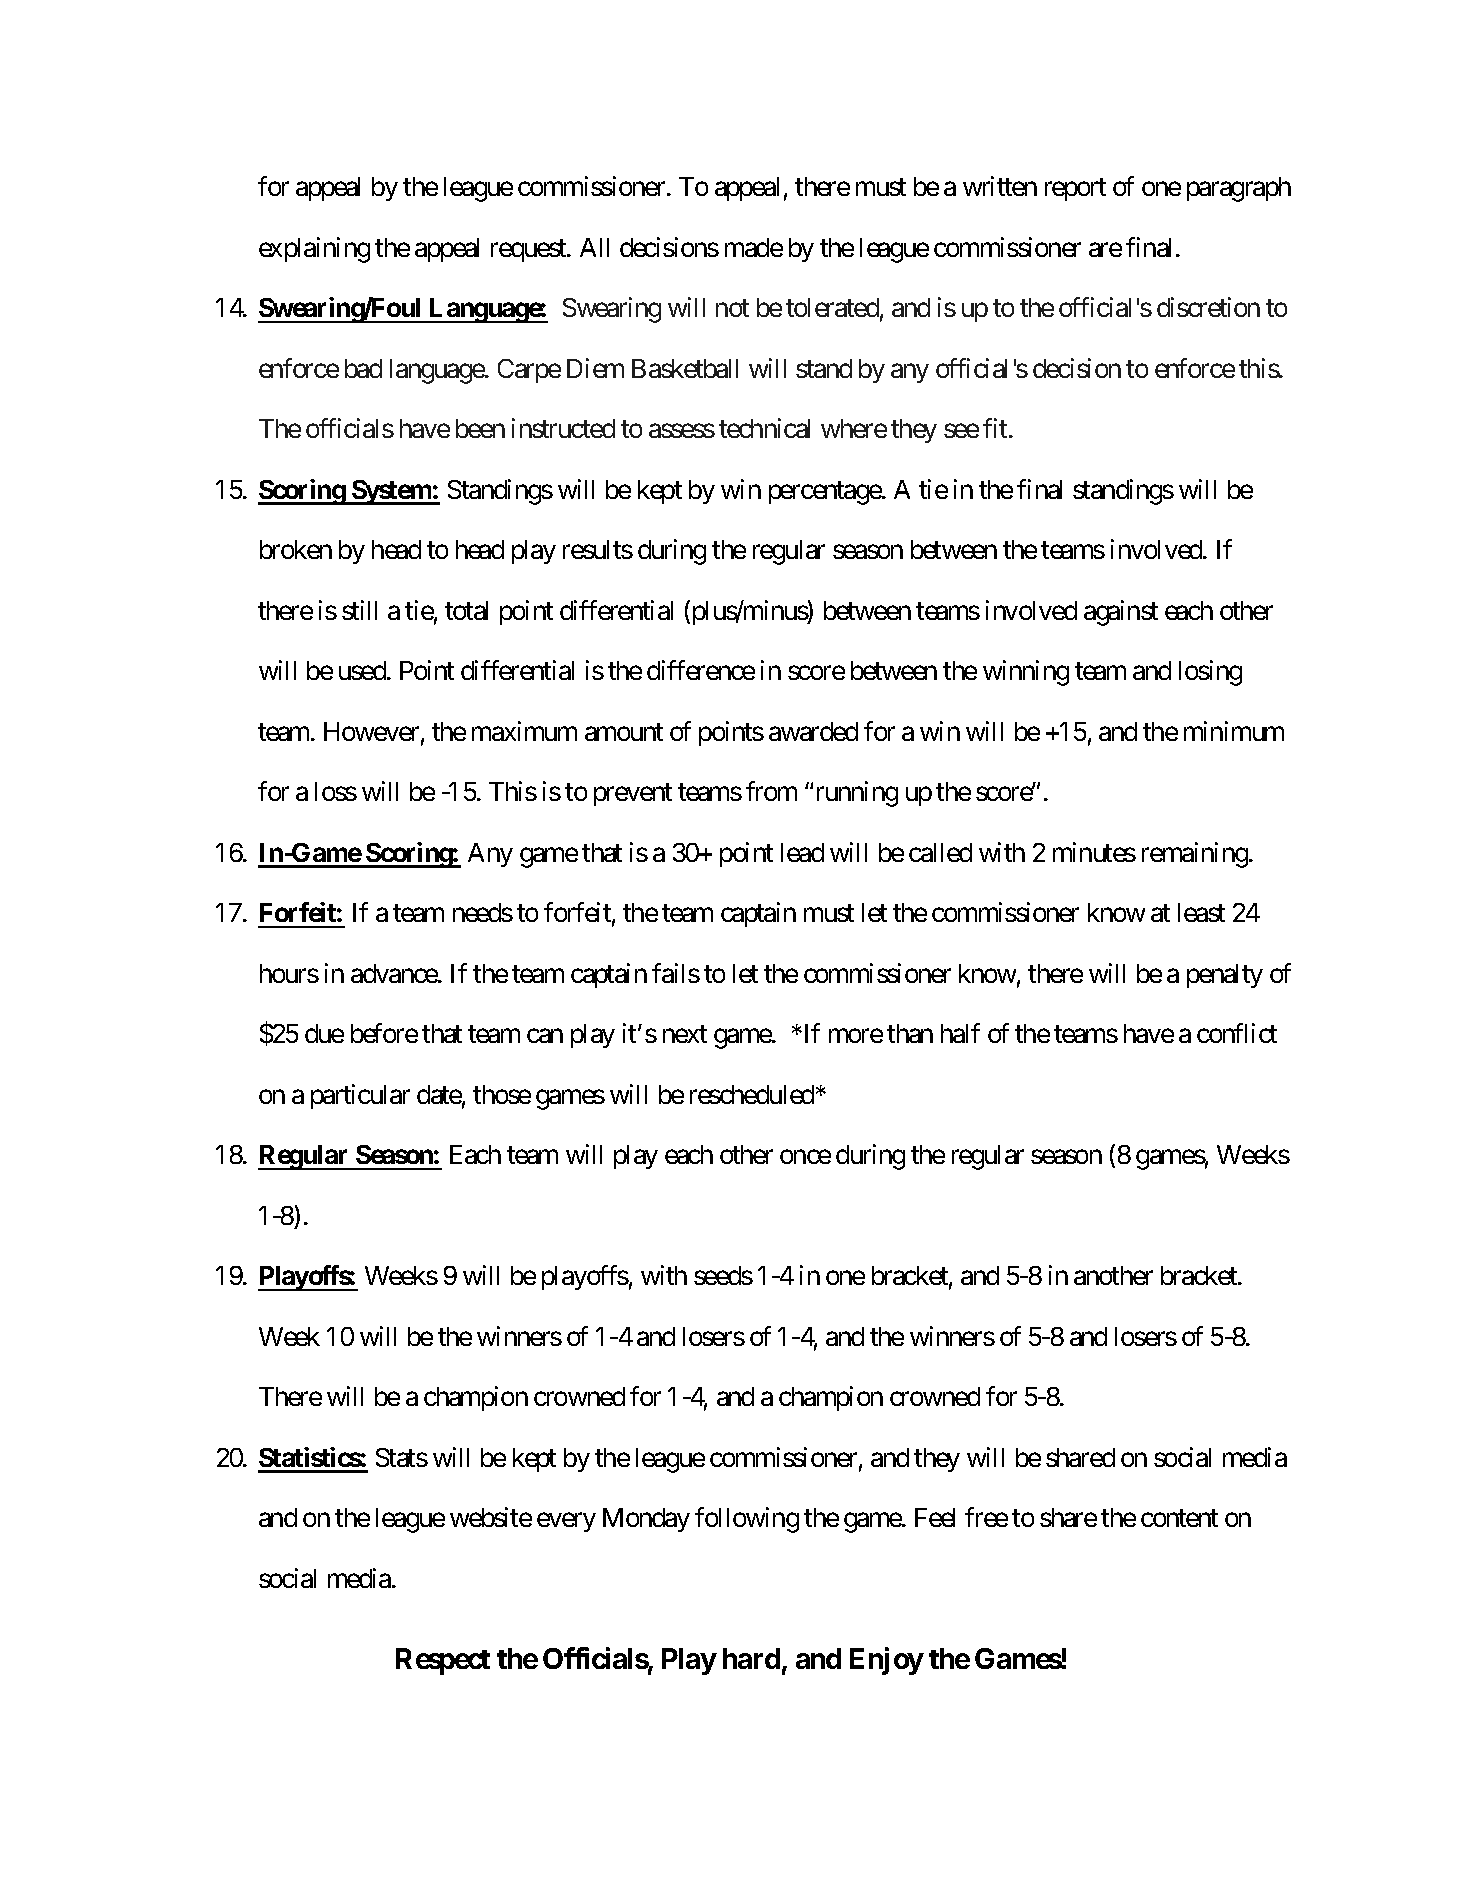 Image resolution: width=1463 pixels, height=1894 pixels. Describe the element at coordinates (685, 368) in the image. I see `Basketball` at that location.
